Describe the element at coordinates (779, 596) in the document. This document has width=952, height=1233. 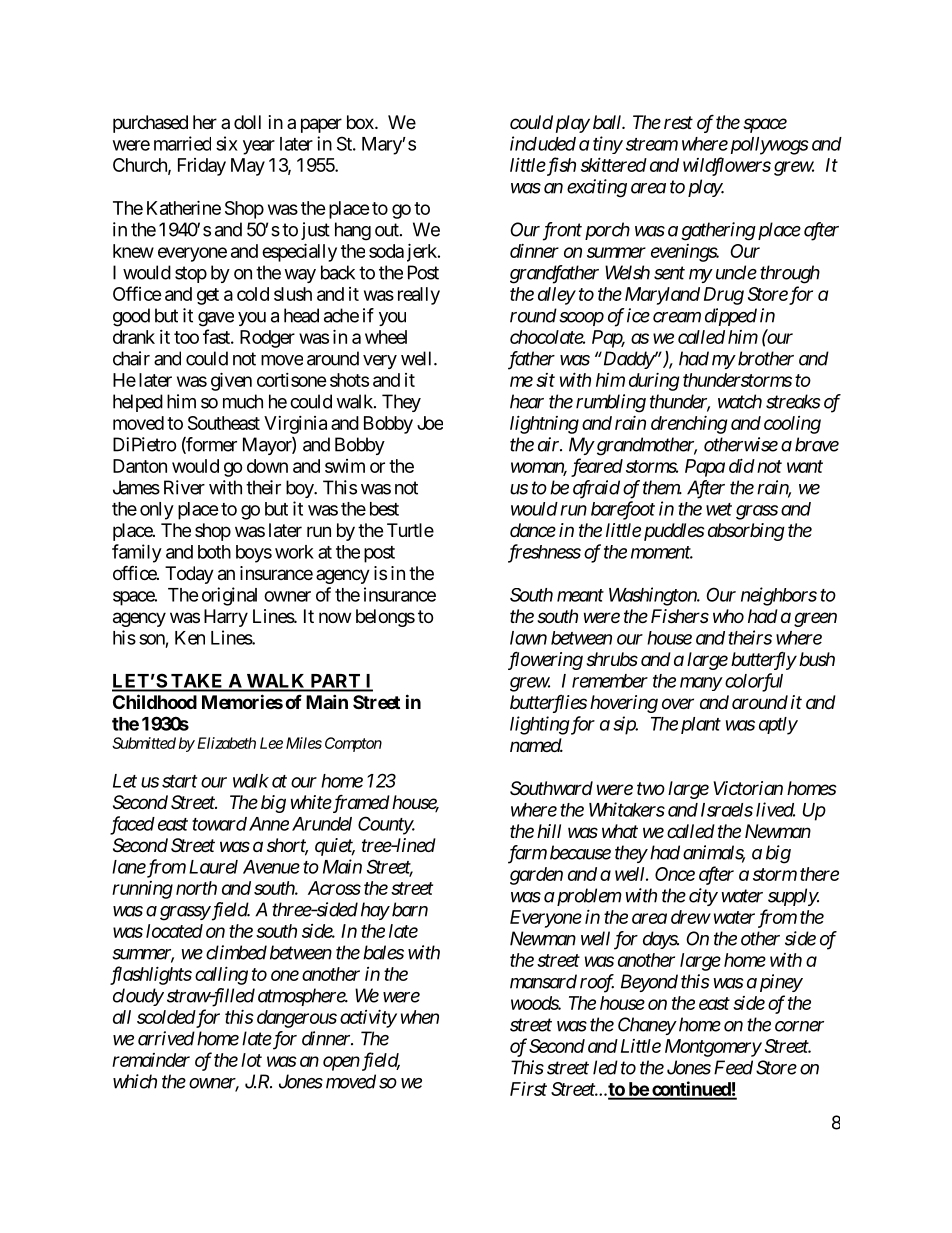
I see `neighbors` at that location.
